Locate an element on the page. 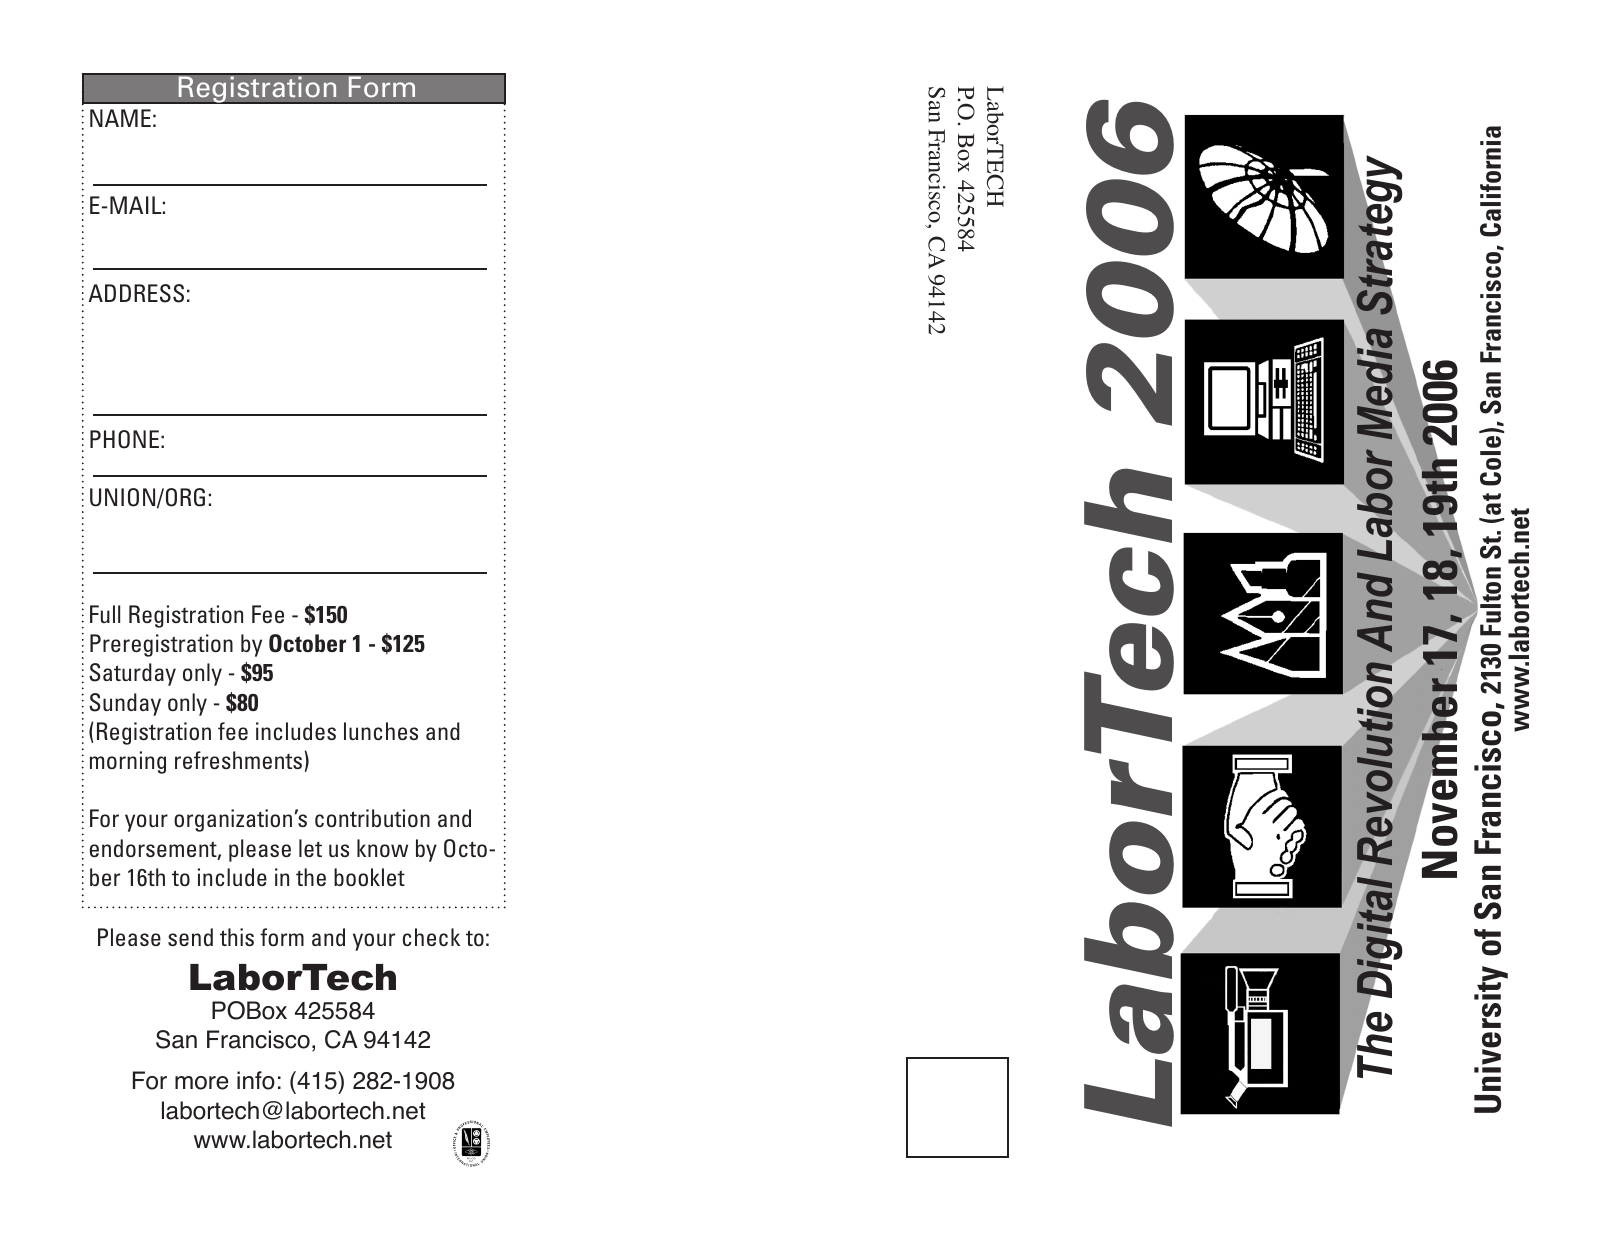 The height and width of the image is (1241, 1606). Saturday is located at coordinates (132, 674).
